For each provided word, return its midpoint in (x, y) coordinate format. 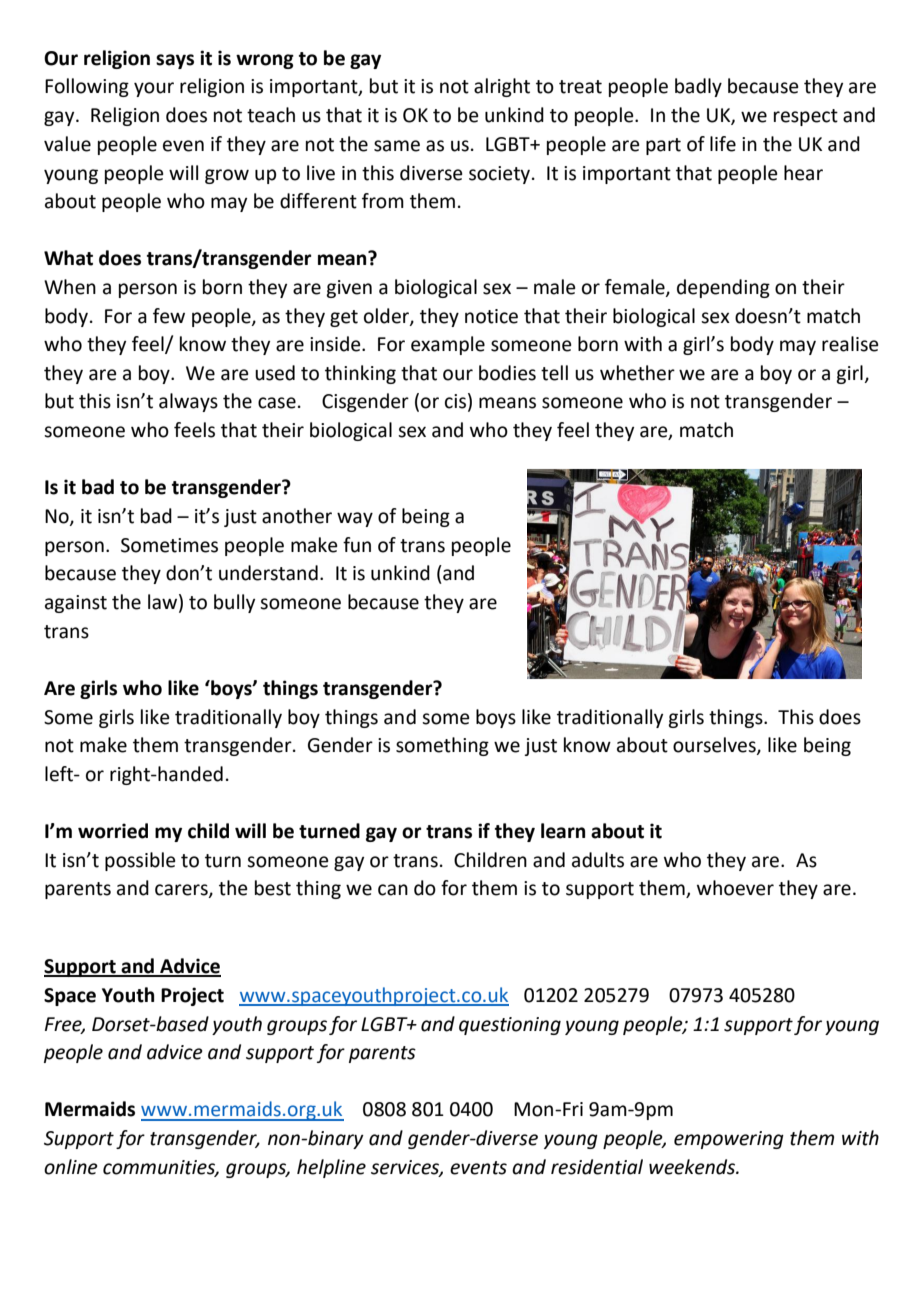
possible (140, 861)
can (393, 890)
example (448, 345)
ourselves (715, 746)
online (71, 1167)
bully (234, 603)
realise (850, 344)
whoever (735, 888)
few (169, 316)
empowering (729, 1140)
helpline (331, 1168)
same (397, 146)
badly (698, 87)
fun (357, 545)
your (154, 89)
